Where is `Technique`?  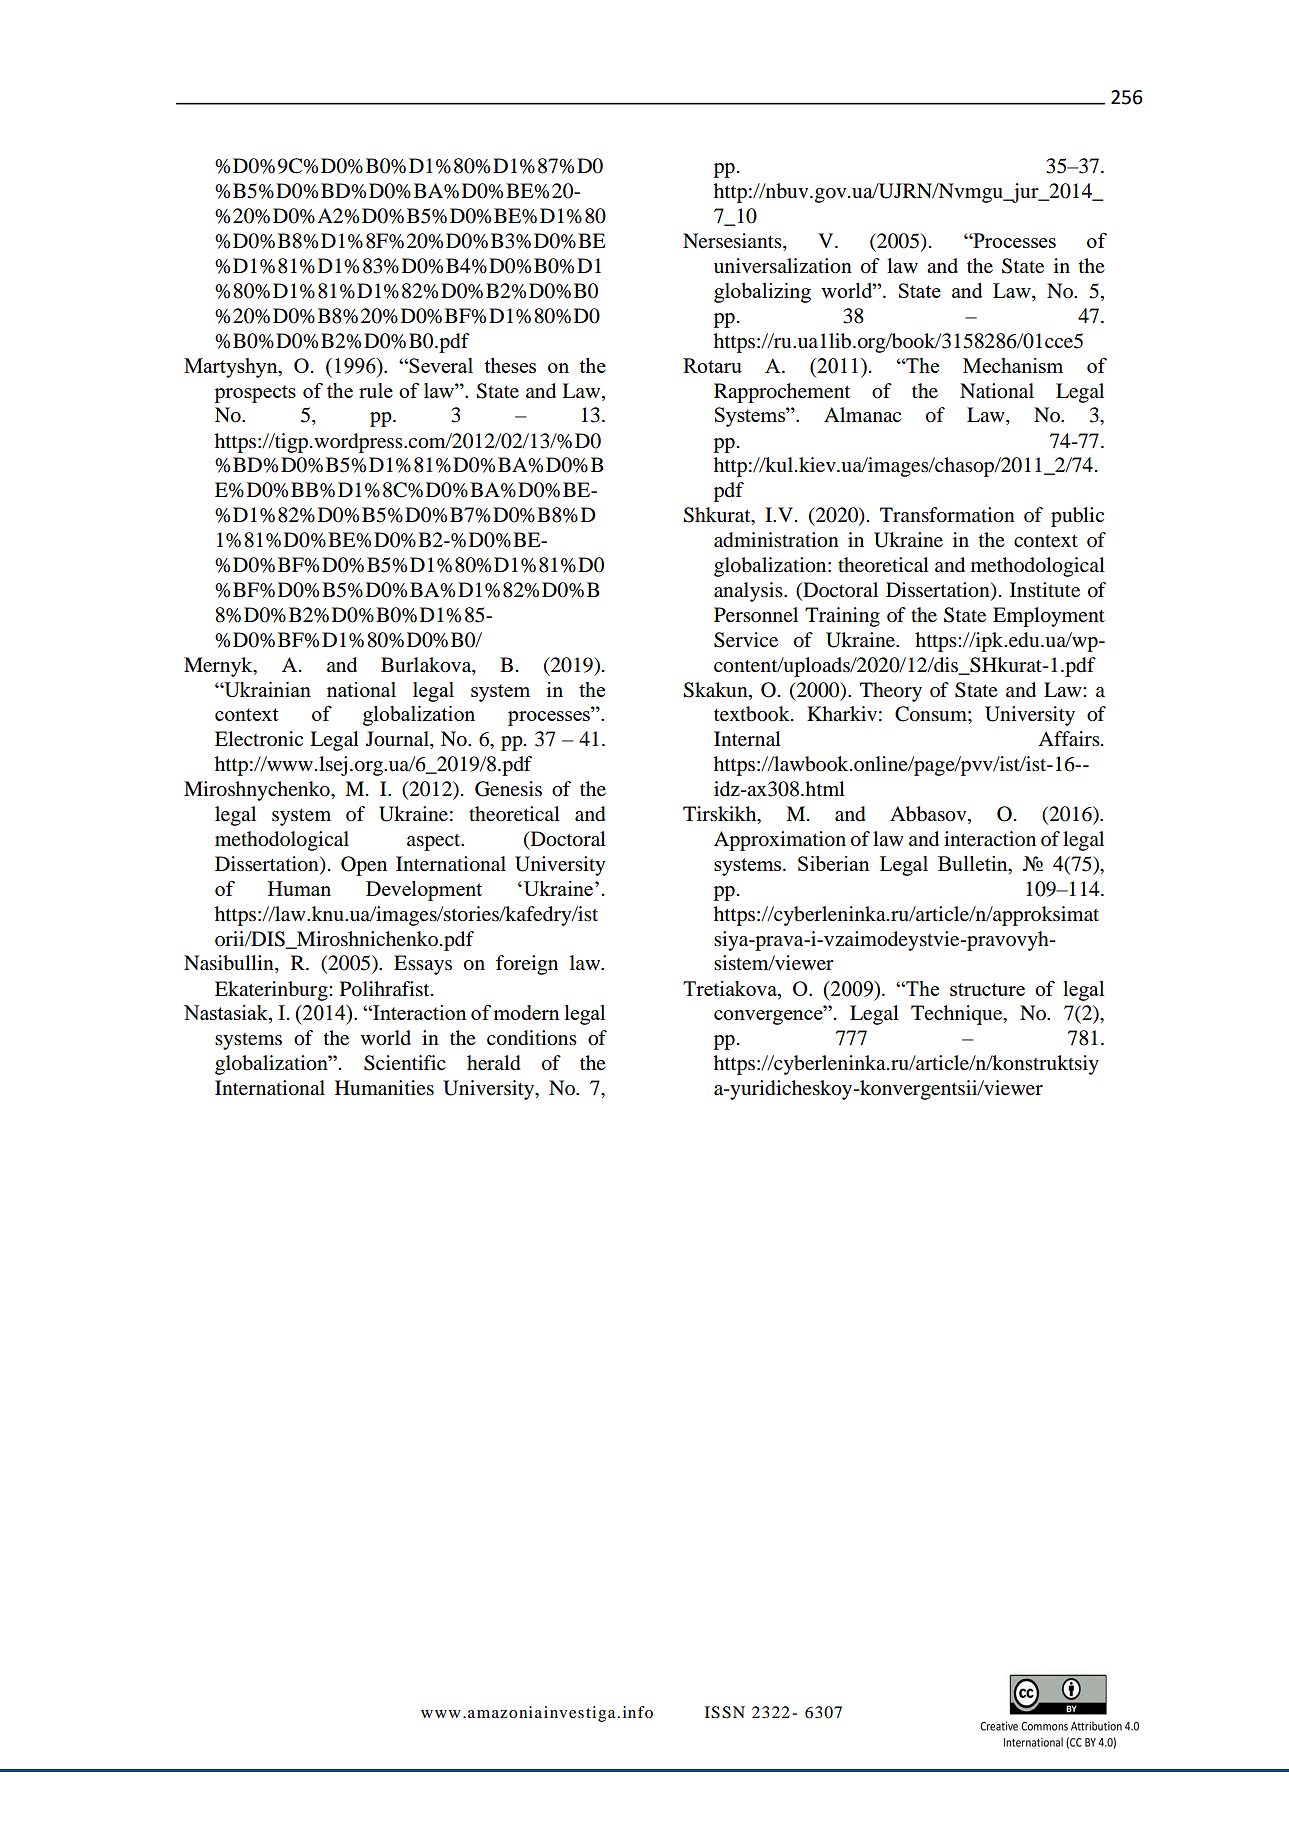
Technique is located at coordinates (958, 1015).
